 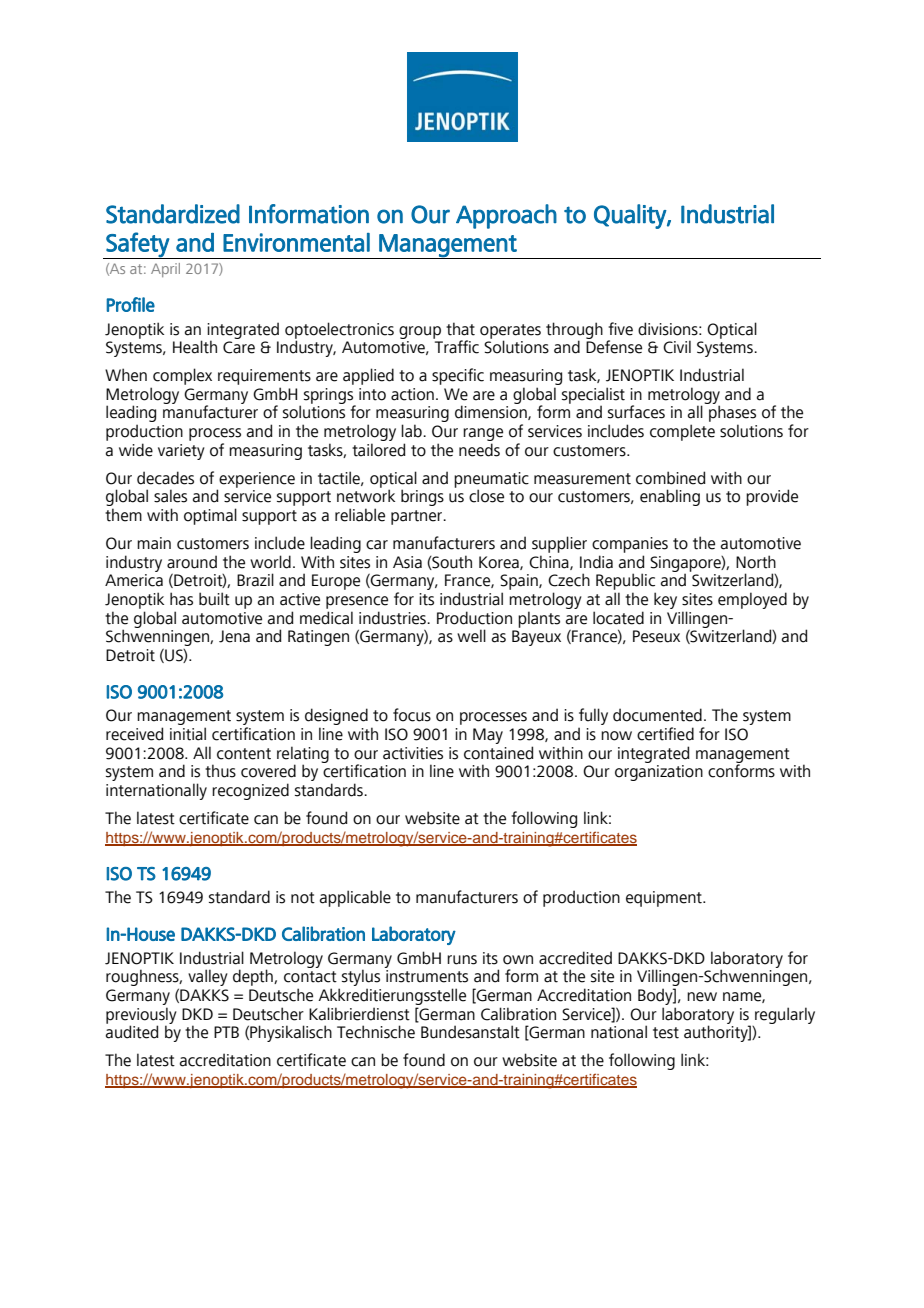 I want to click on built, so click(x=214, y=599).
